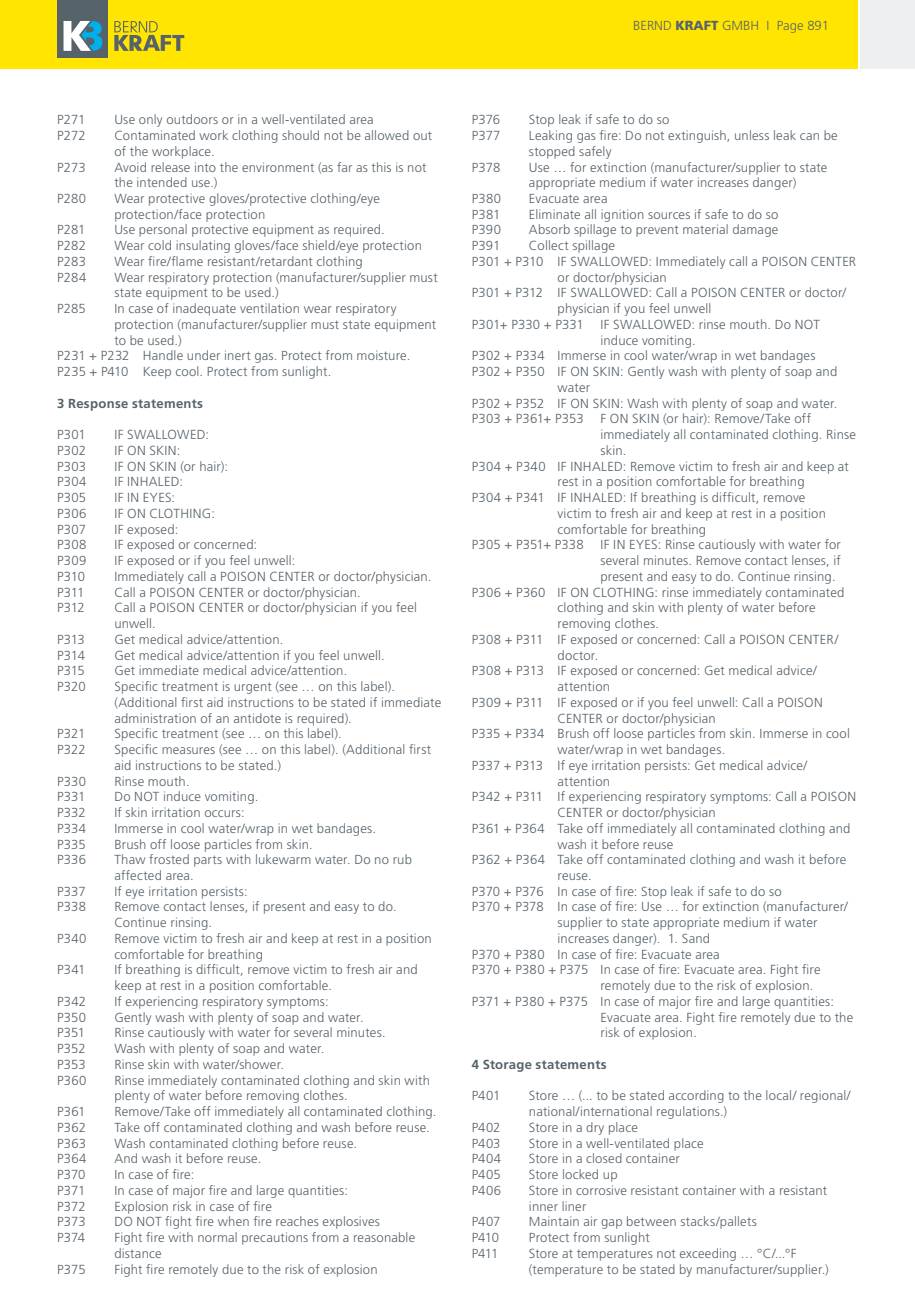 This document has width=915, height=1316. Describe the element at coordinates (192, 119) in the document. I see `outdoors` at that location.
